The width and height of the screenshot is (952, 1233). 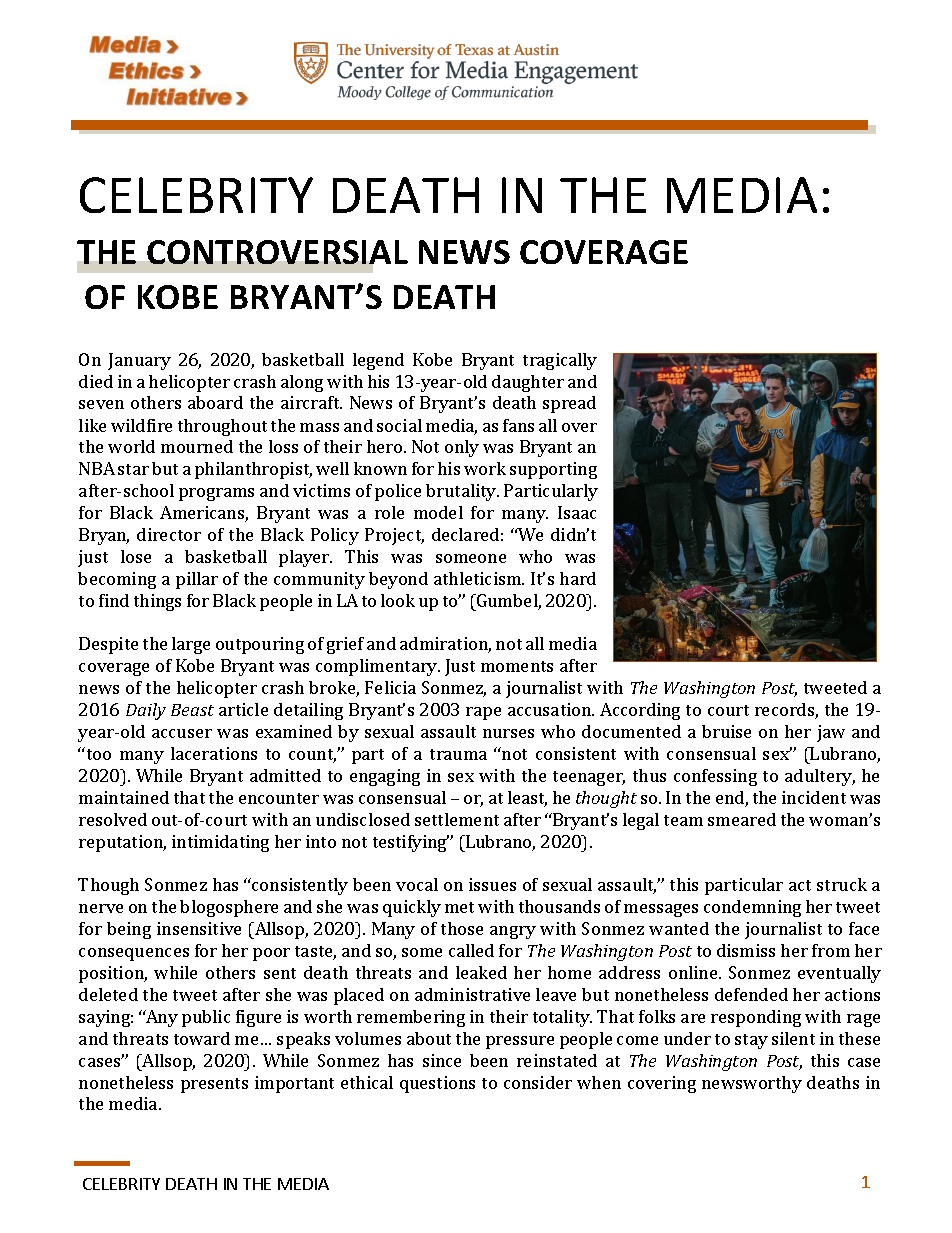 I want to click on toward, so click(x=202, y=1038).
